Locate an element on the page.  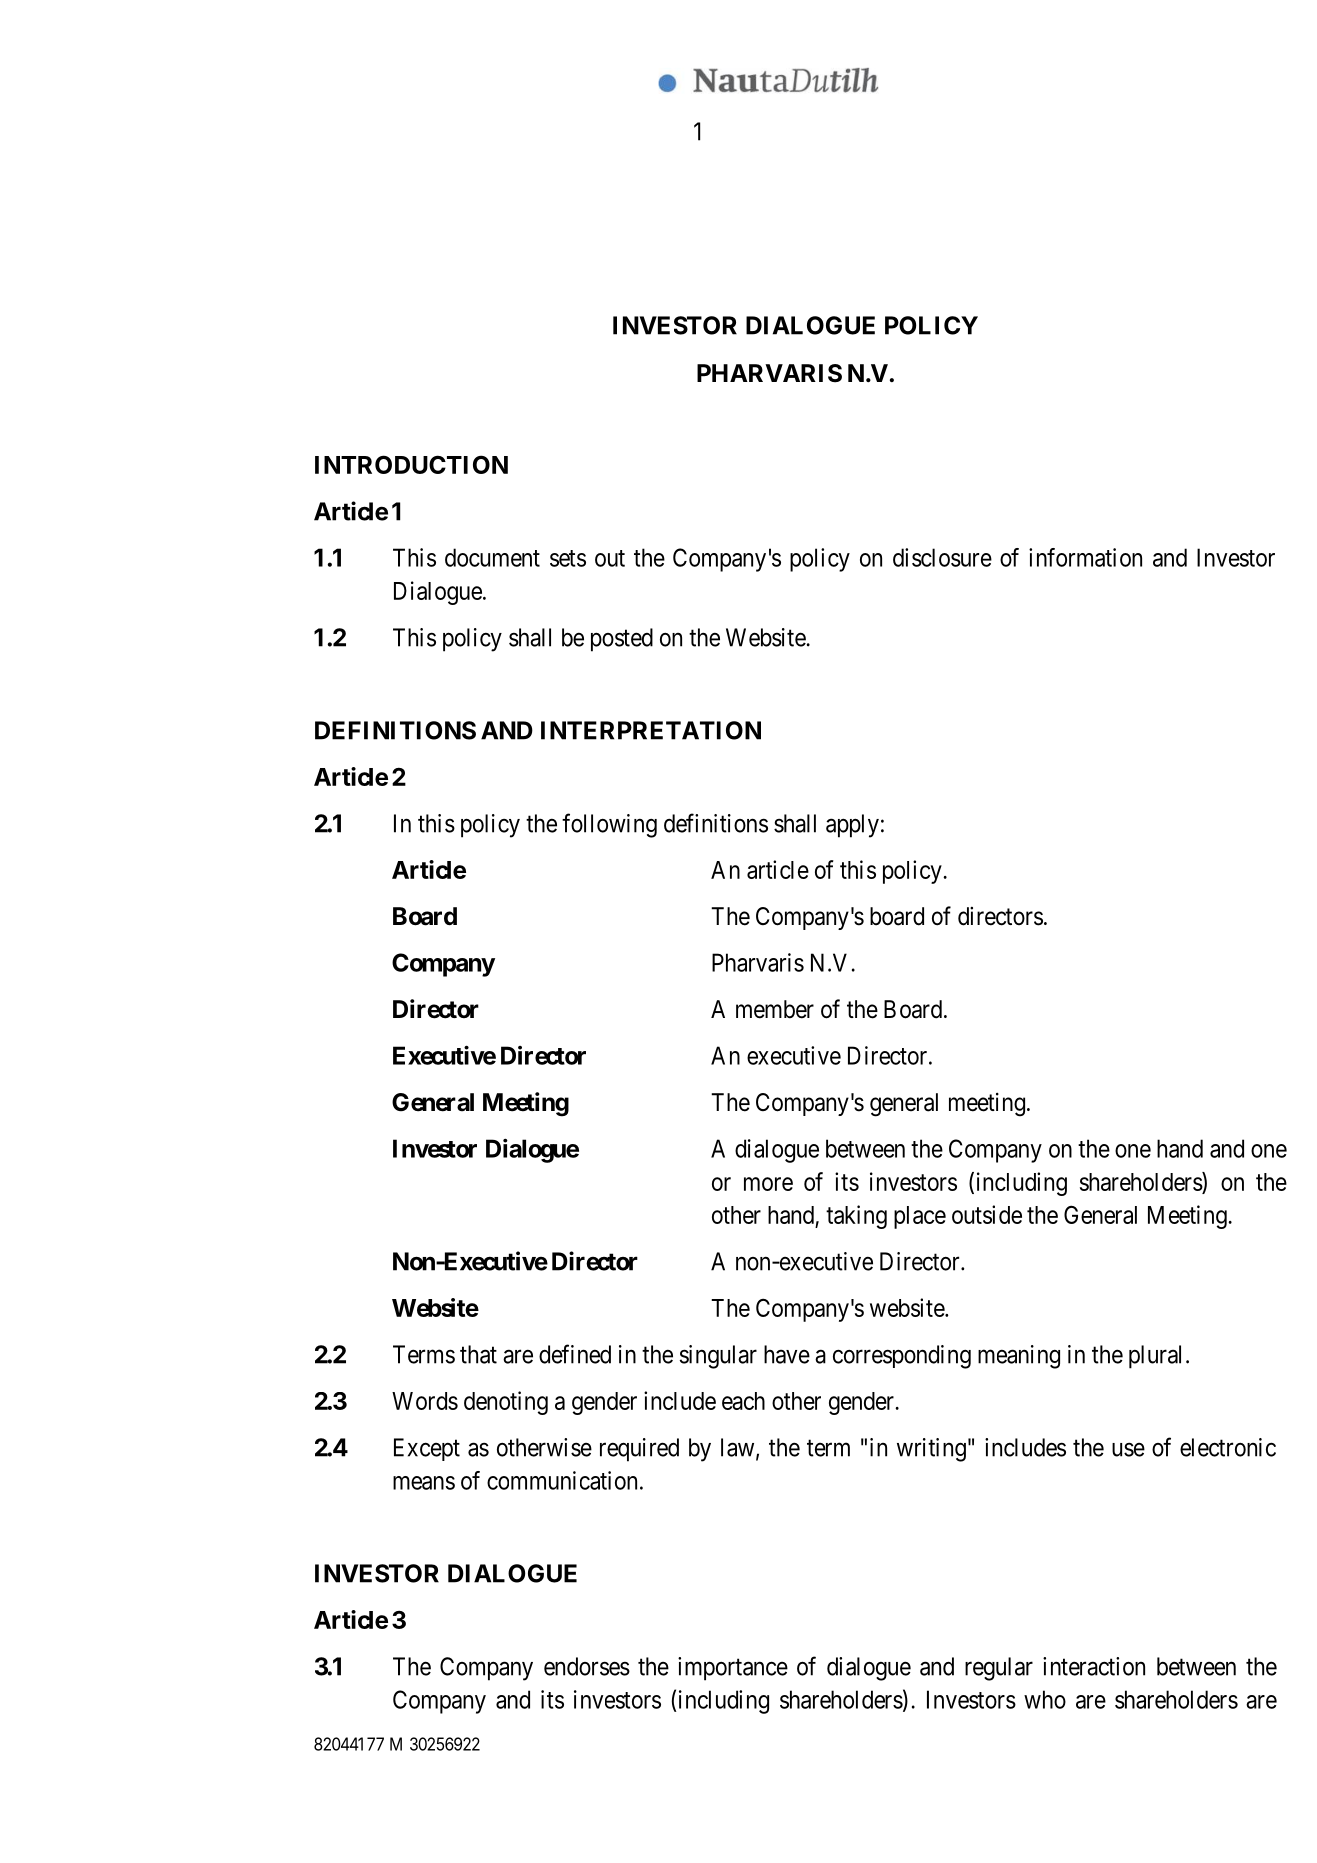
member is located at coordinates (775, 1009).
